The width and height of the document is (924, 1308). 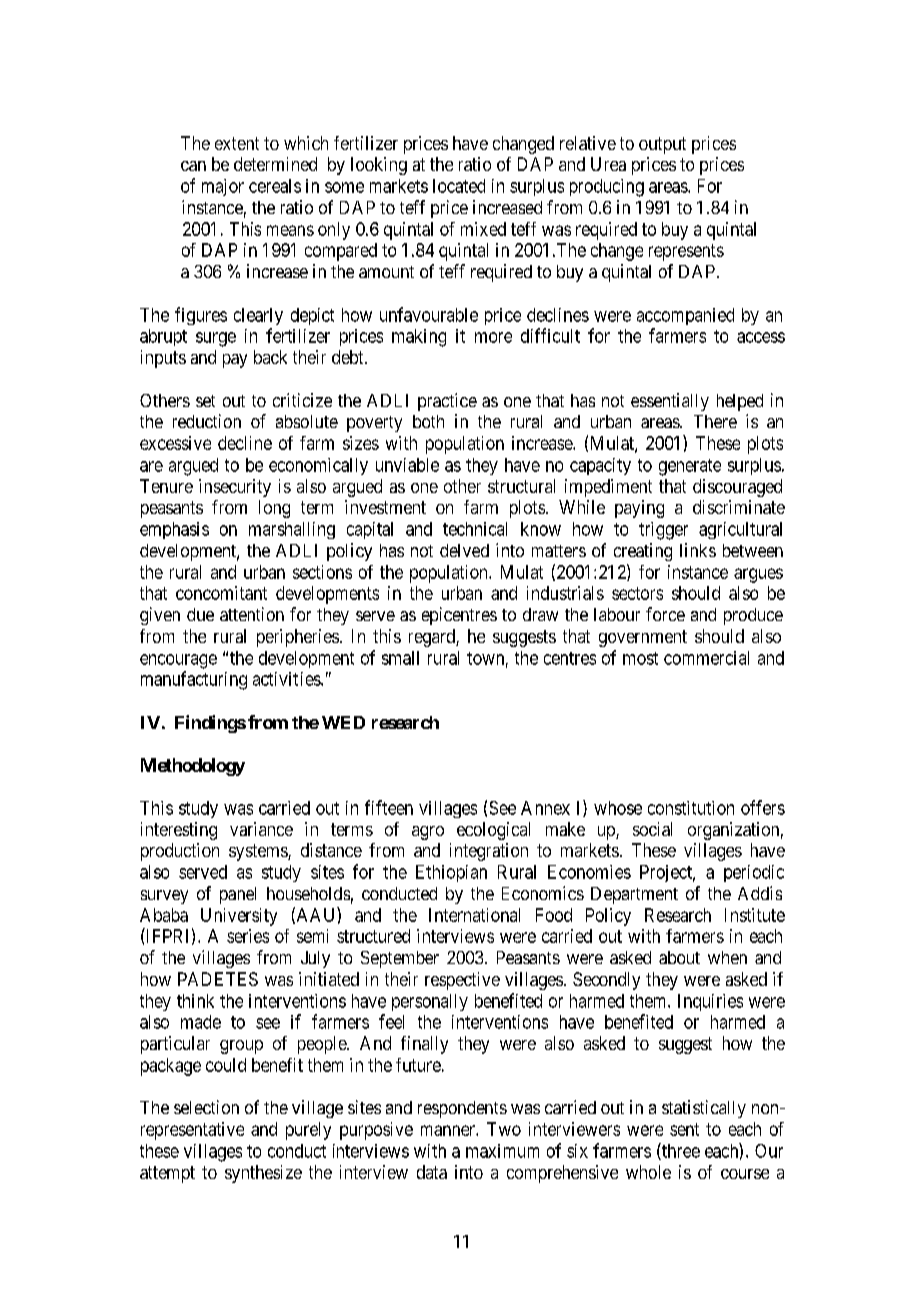 What do you see at coordinates (447, 402) in the document?
I see `practice` at bounding box center [447, 402].
